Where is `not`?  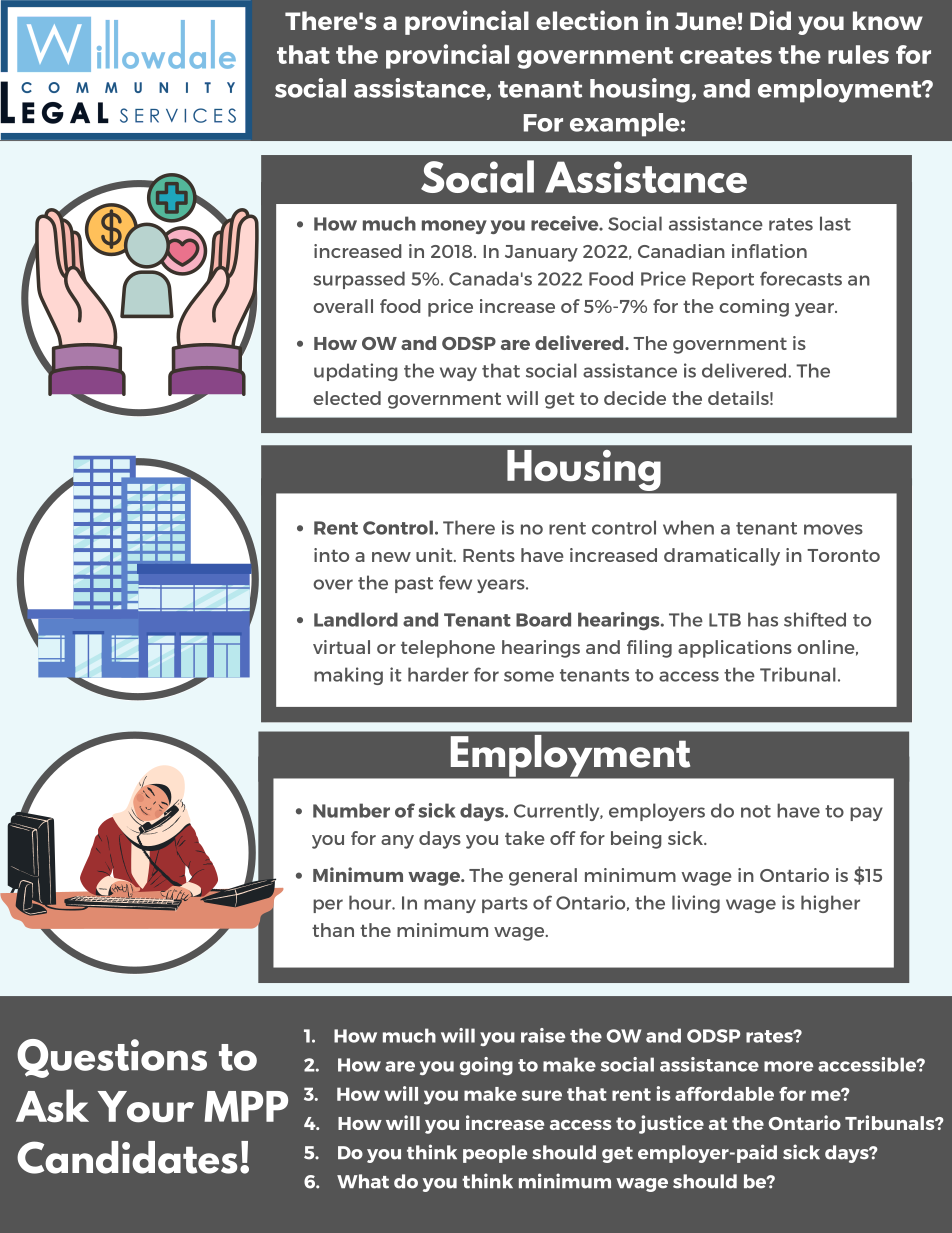
not is located at coordinates (756, 811).
